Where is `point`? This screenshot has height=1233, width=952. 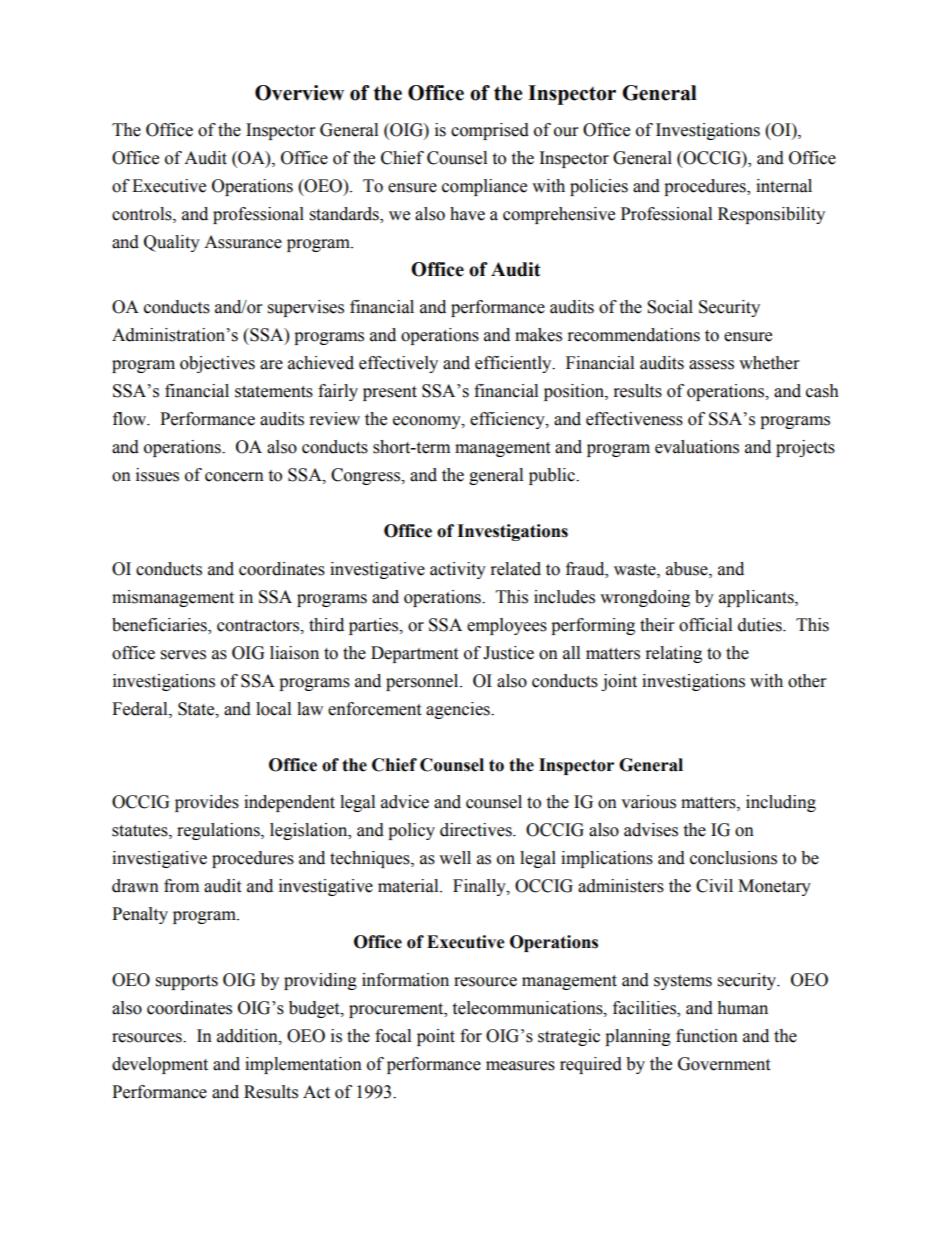
point is located at coordinates (436, 1037).
